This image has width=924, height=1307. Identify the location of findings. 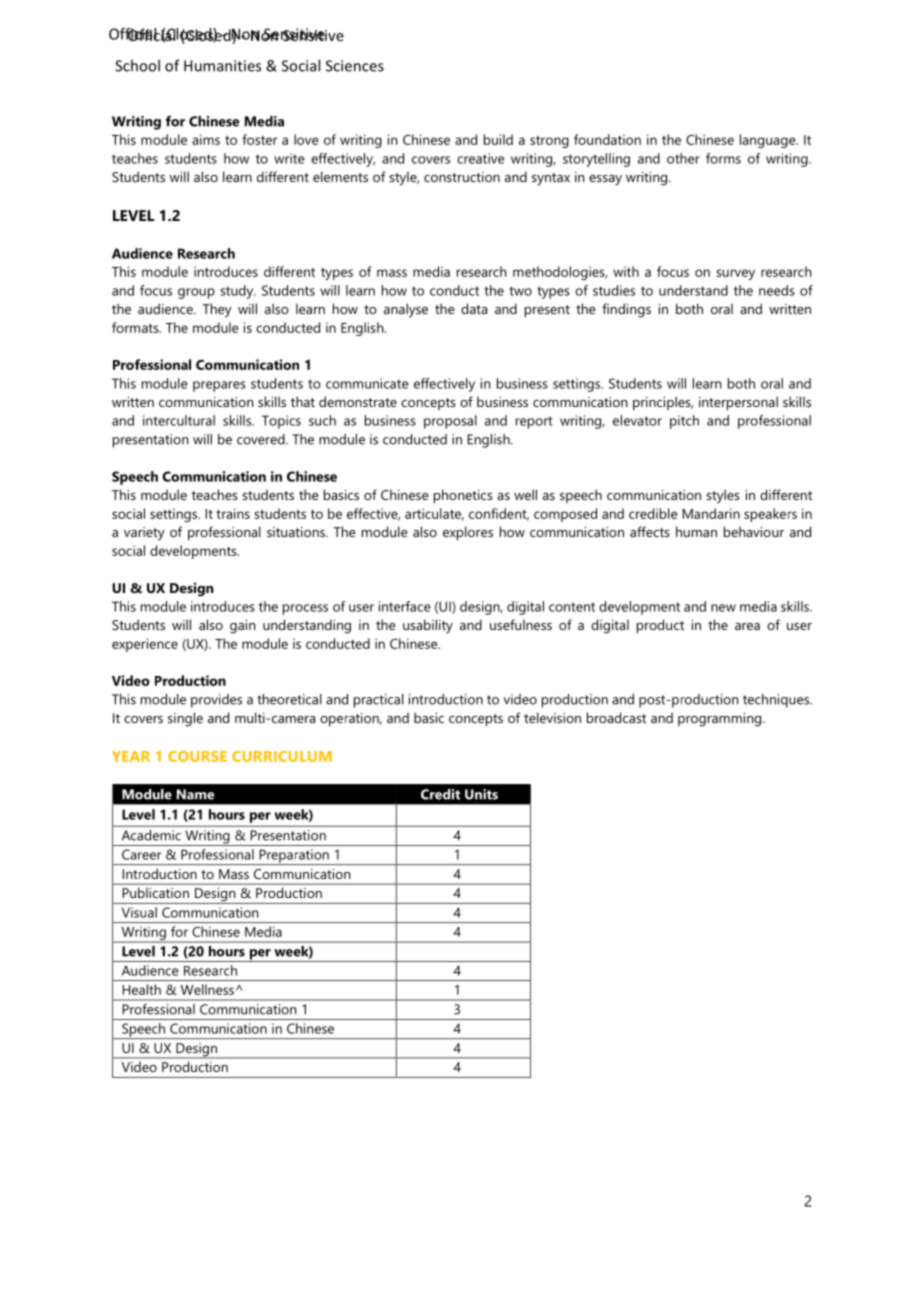
(626, 310).
